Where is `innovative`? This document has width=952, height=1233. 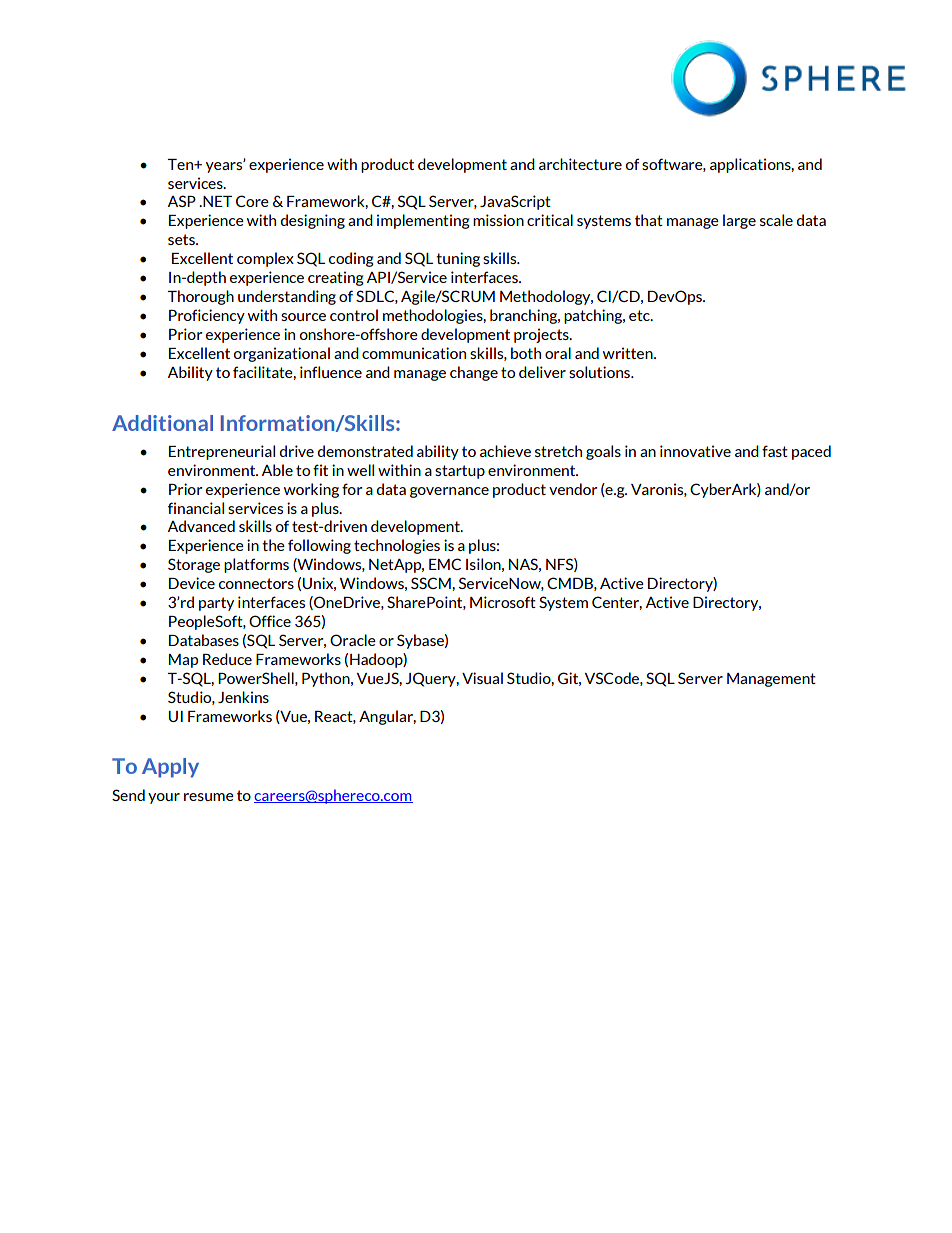 innovative is located at coordinates (695, 451).
